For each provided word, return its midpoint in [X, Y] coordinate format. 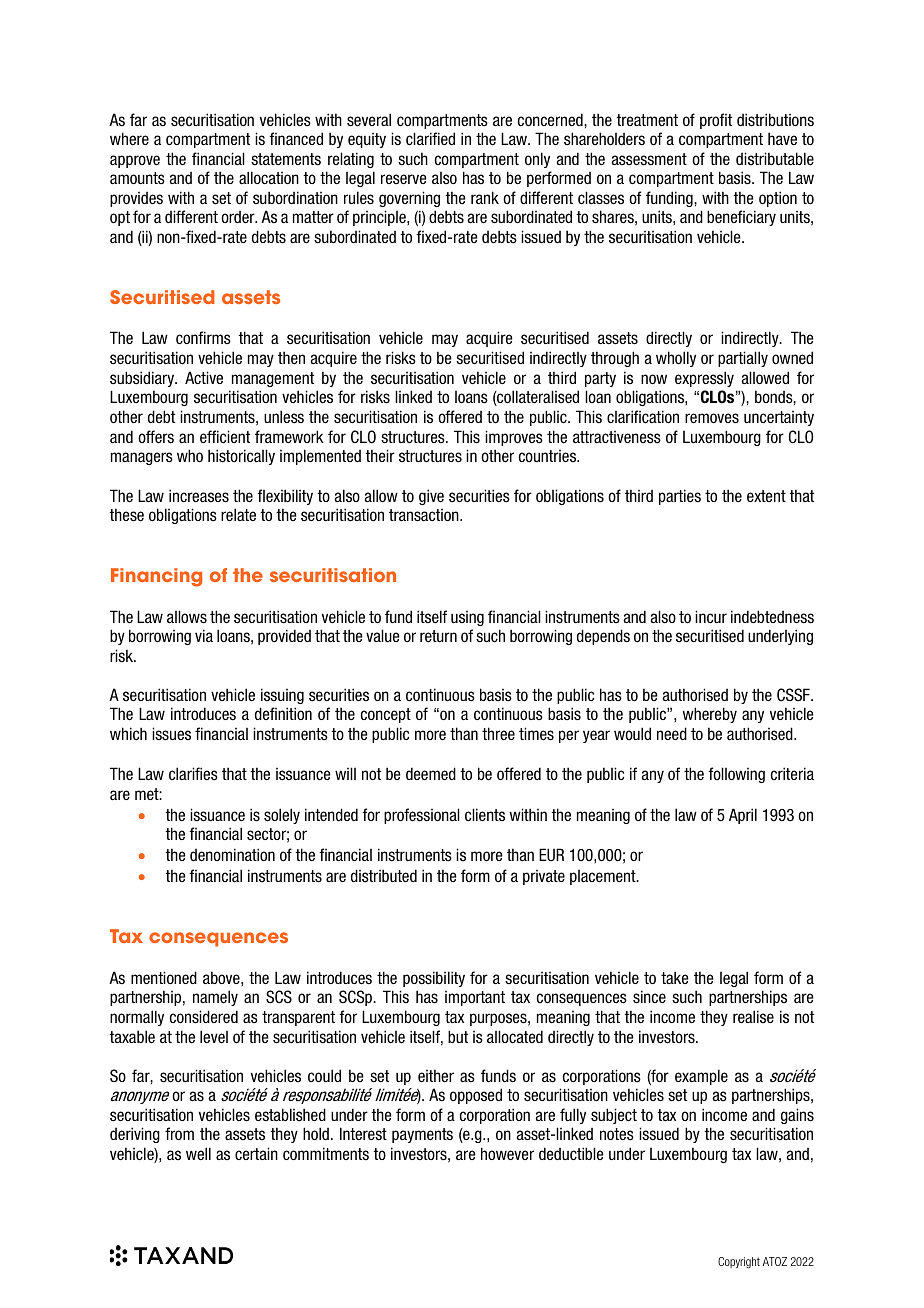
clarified [430, 138]
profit [716, 121]
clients [485, 814]
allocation [269, 177]
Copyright [739, 1263]
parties [680, 497]
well [198, 1153]
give [431, 497]
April [743, 816]
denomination [232, 854]
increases [199, 496]
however [507, 1153]
